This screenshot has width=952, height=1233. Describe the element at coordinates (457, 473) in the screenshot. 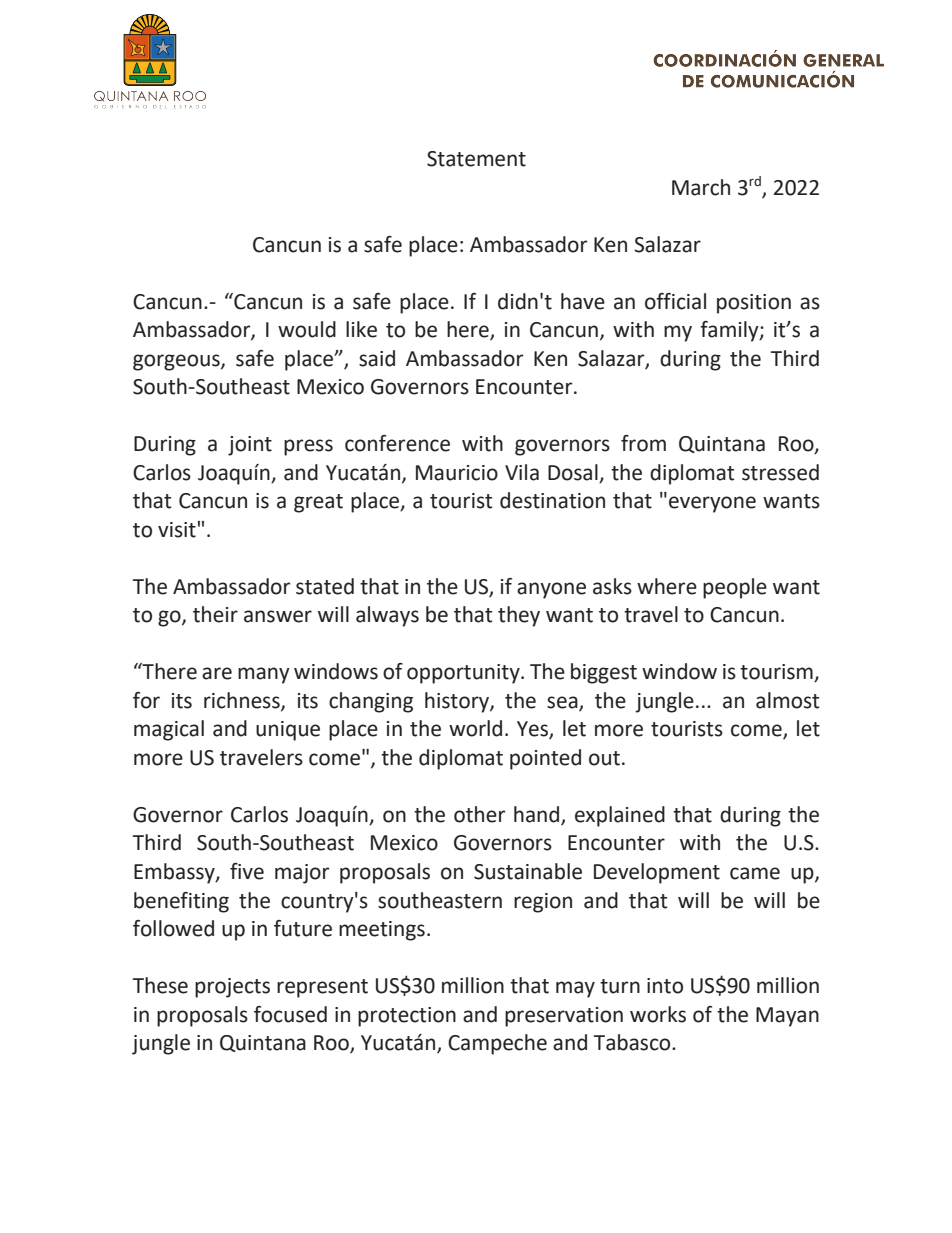

I see `Mauricio` at that location.
